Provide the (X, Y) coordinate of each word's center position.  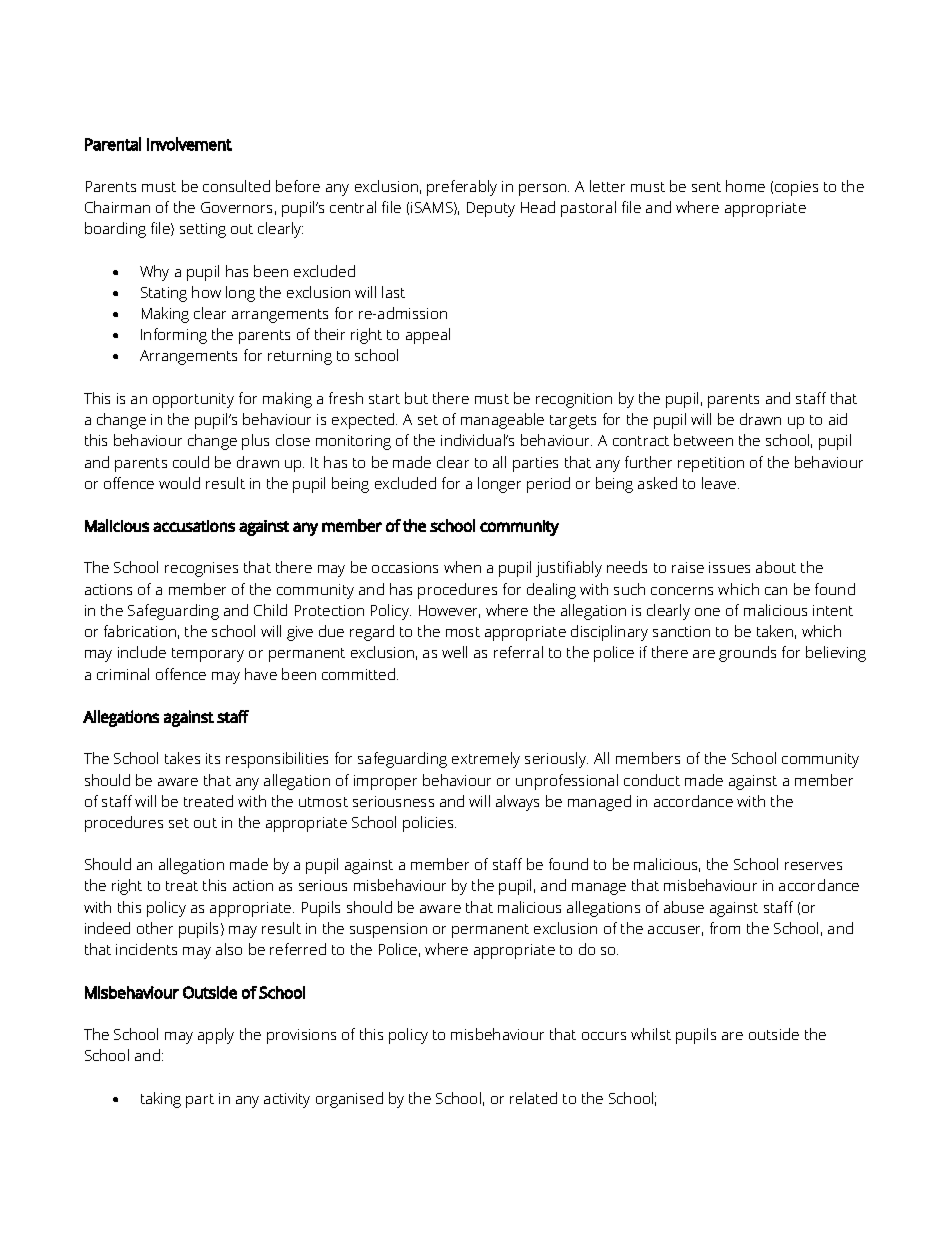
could (191, 462)
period (548, 485)
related (533, 1098)
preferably (462, 188)
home (745, 186)
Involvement (189, 144)
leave (720, 483)
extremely (486, 760)
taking (161, 1100)
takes (182, 758)
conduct (652, 780)
